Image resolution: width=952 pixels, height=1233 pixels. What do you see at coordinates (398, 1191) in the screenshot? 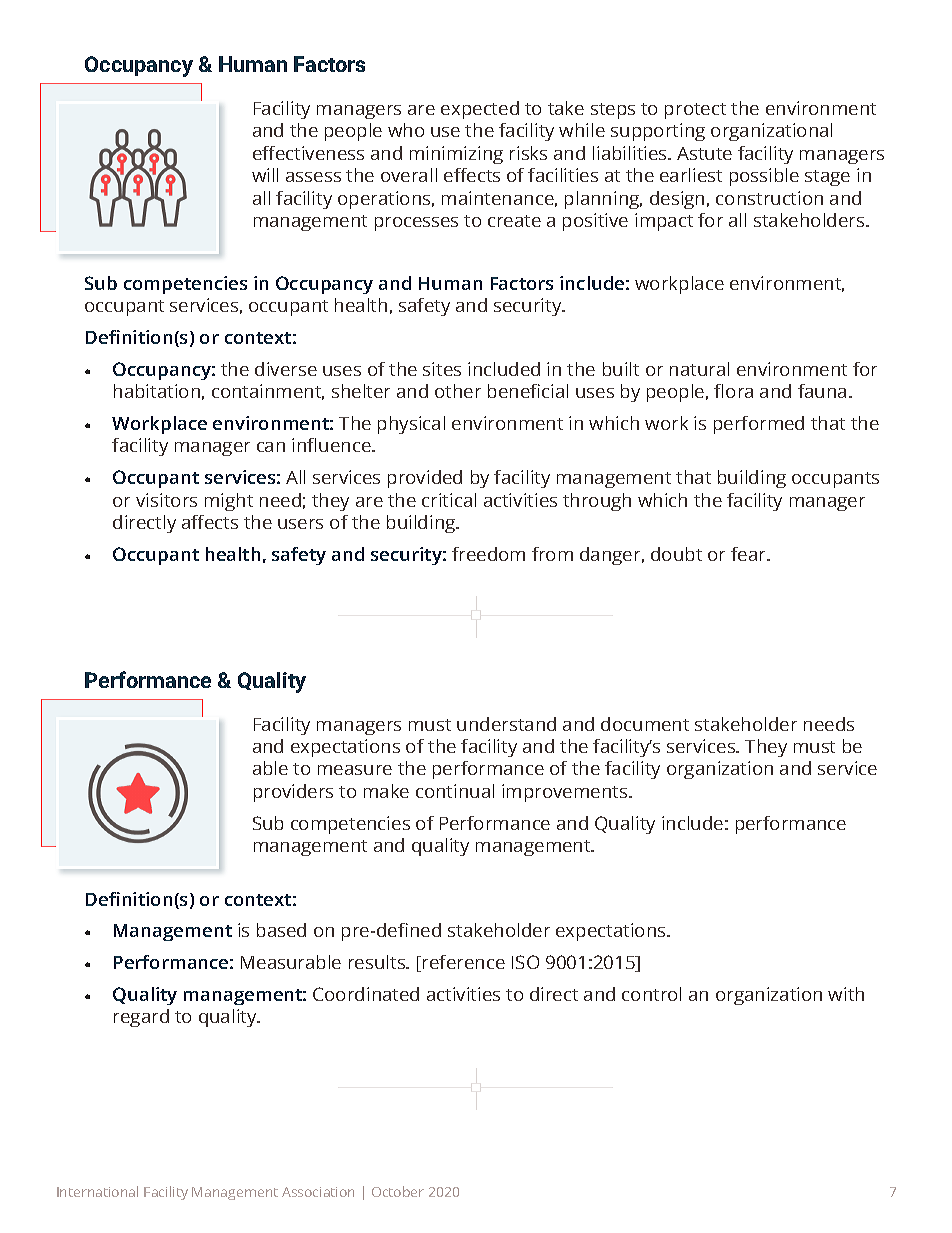
I see `October` at bounding box center [398, 1191].
